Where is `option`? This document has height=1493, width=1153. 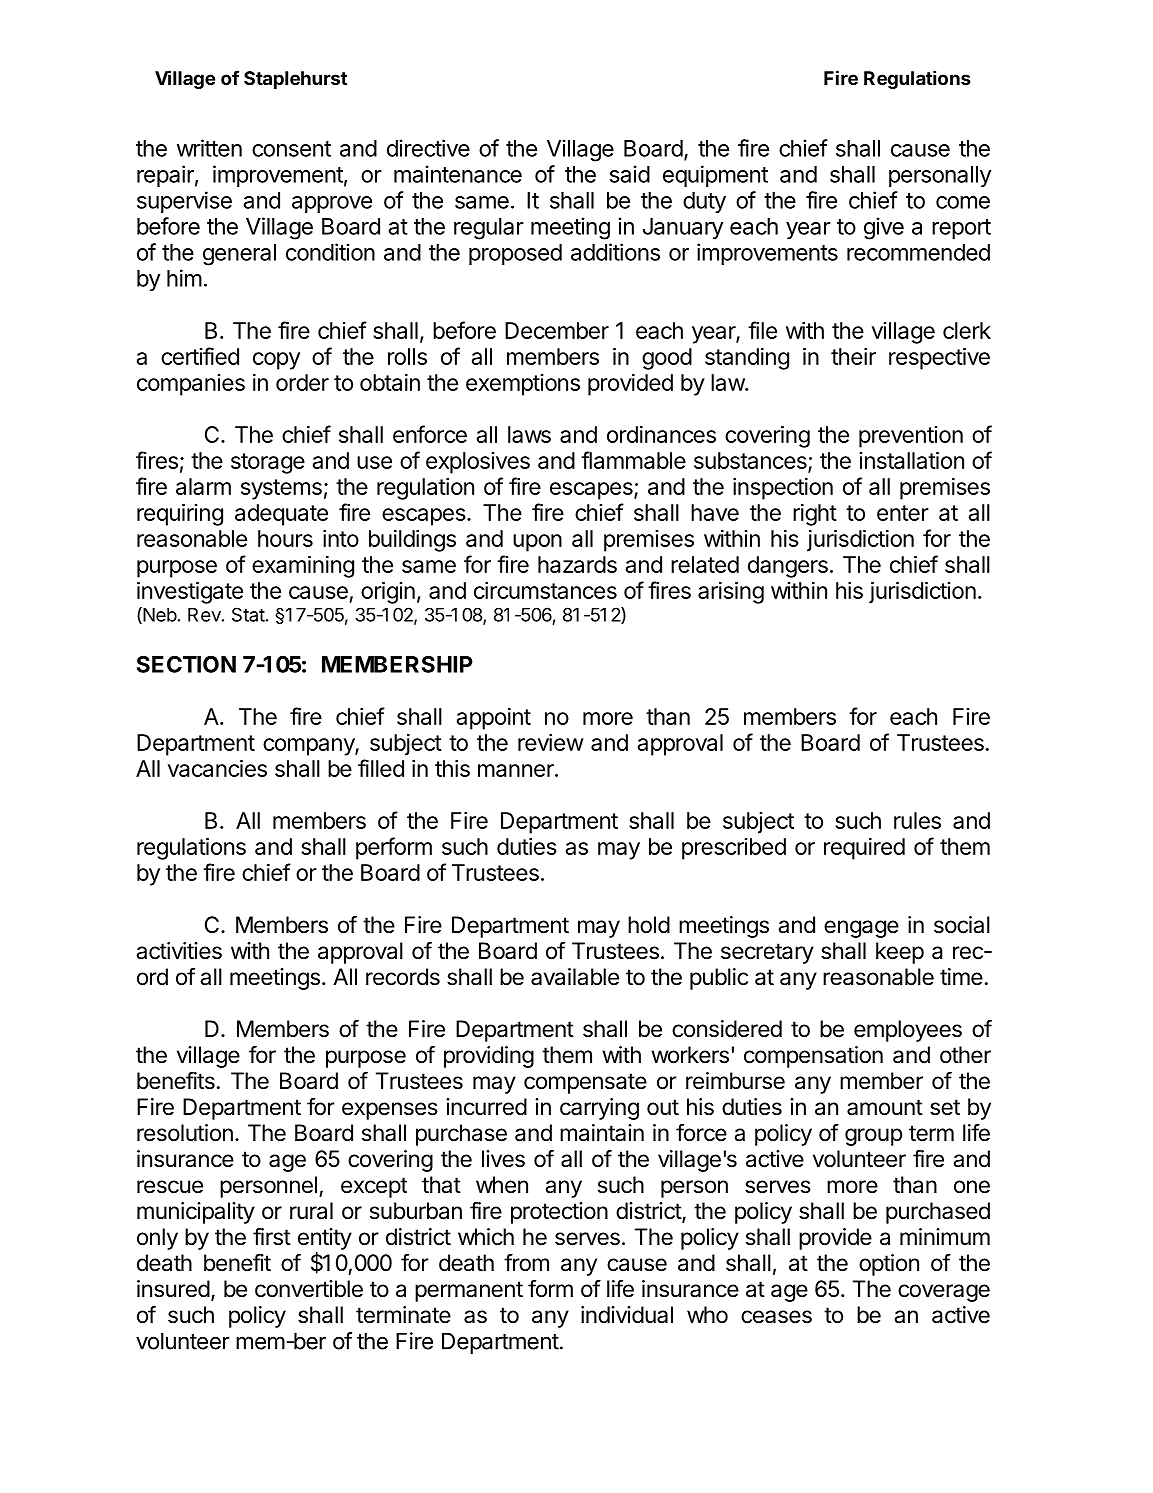 option is located at coordinates (889, 1265).
